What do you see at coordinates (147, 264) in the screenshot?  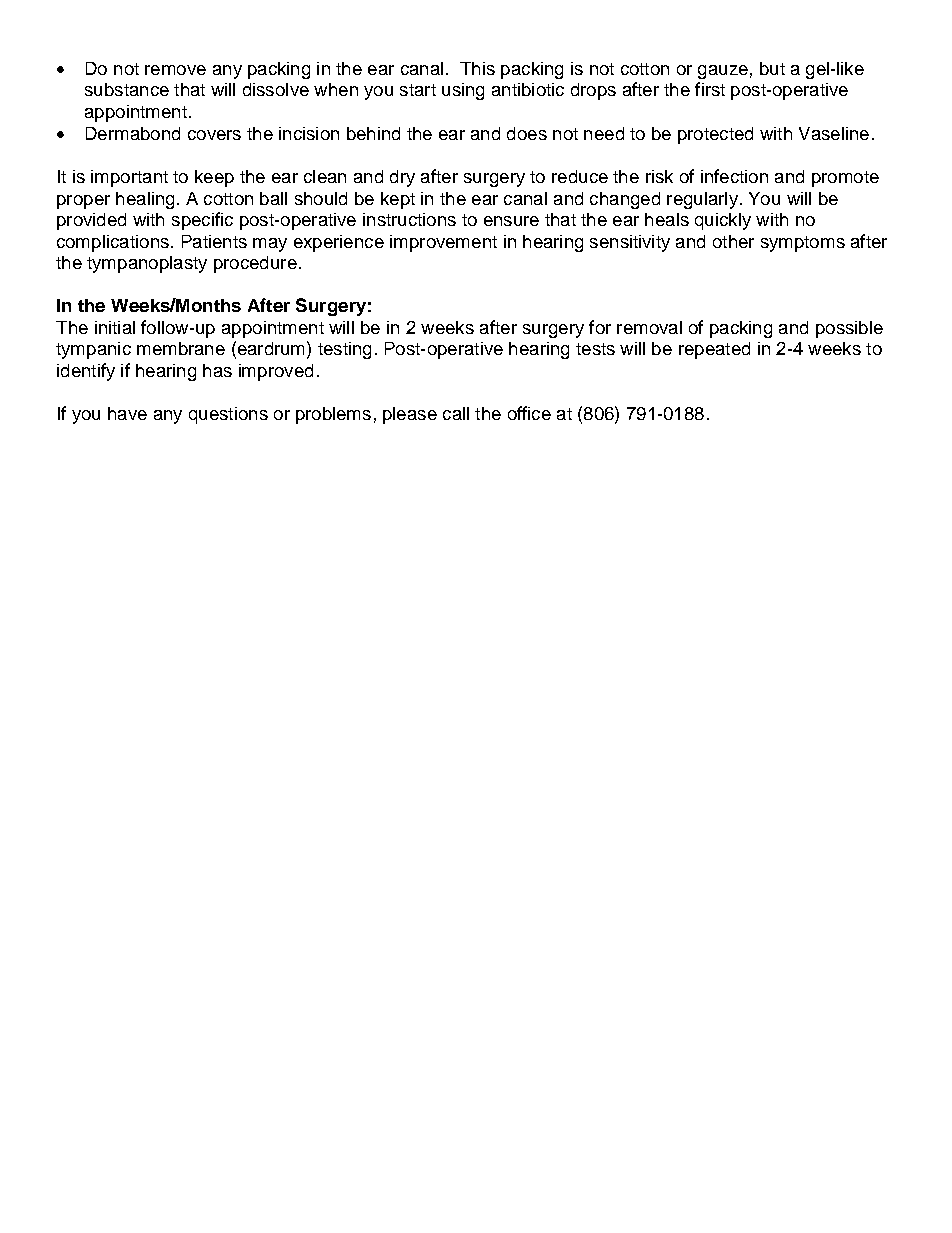 I see `tympanoplasty` at bounding box center [147, 264].
